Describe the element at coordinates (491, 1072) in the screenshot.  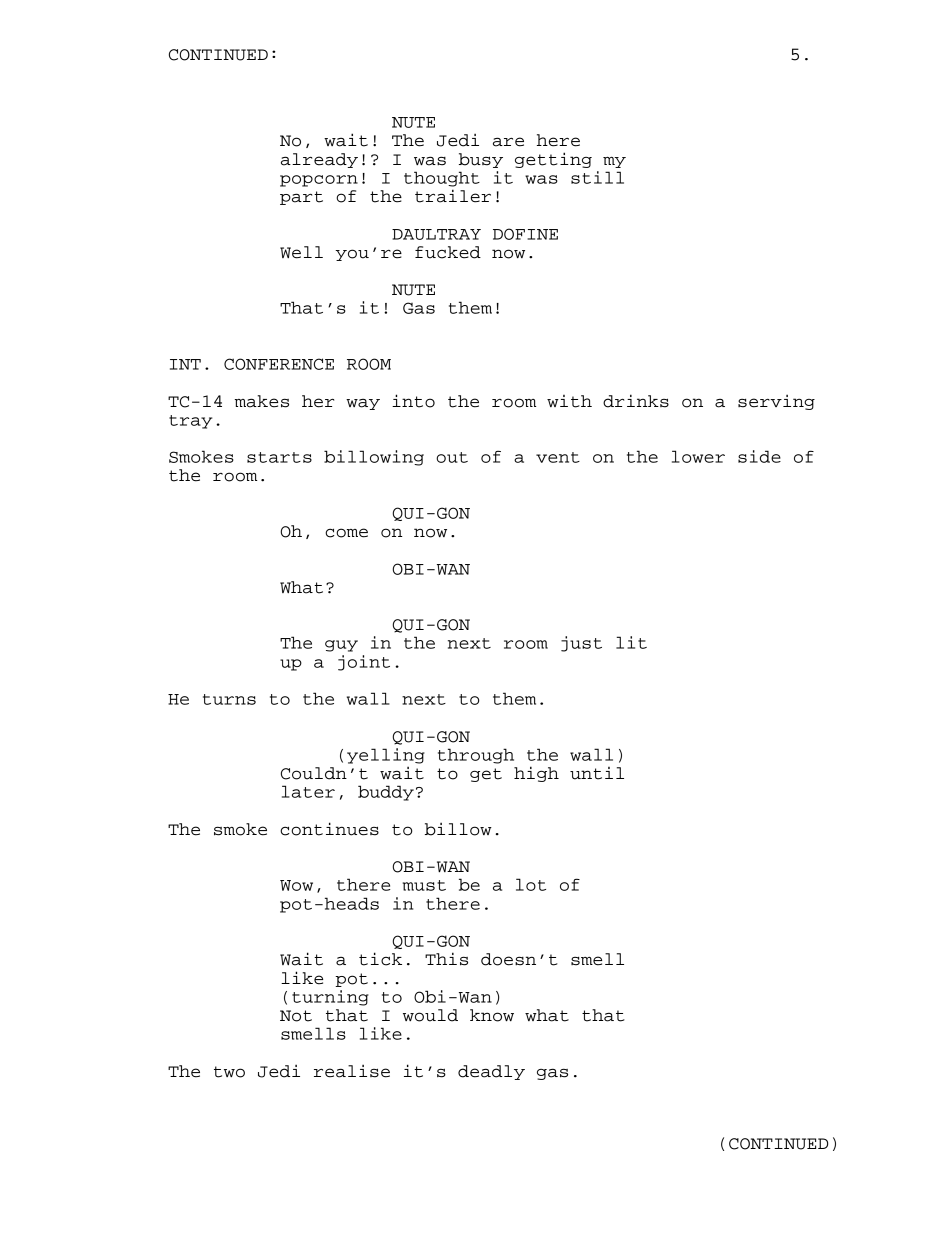
I see `deadly` at that location.
